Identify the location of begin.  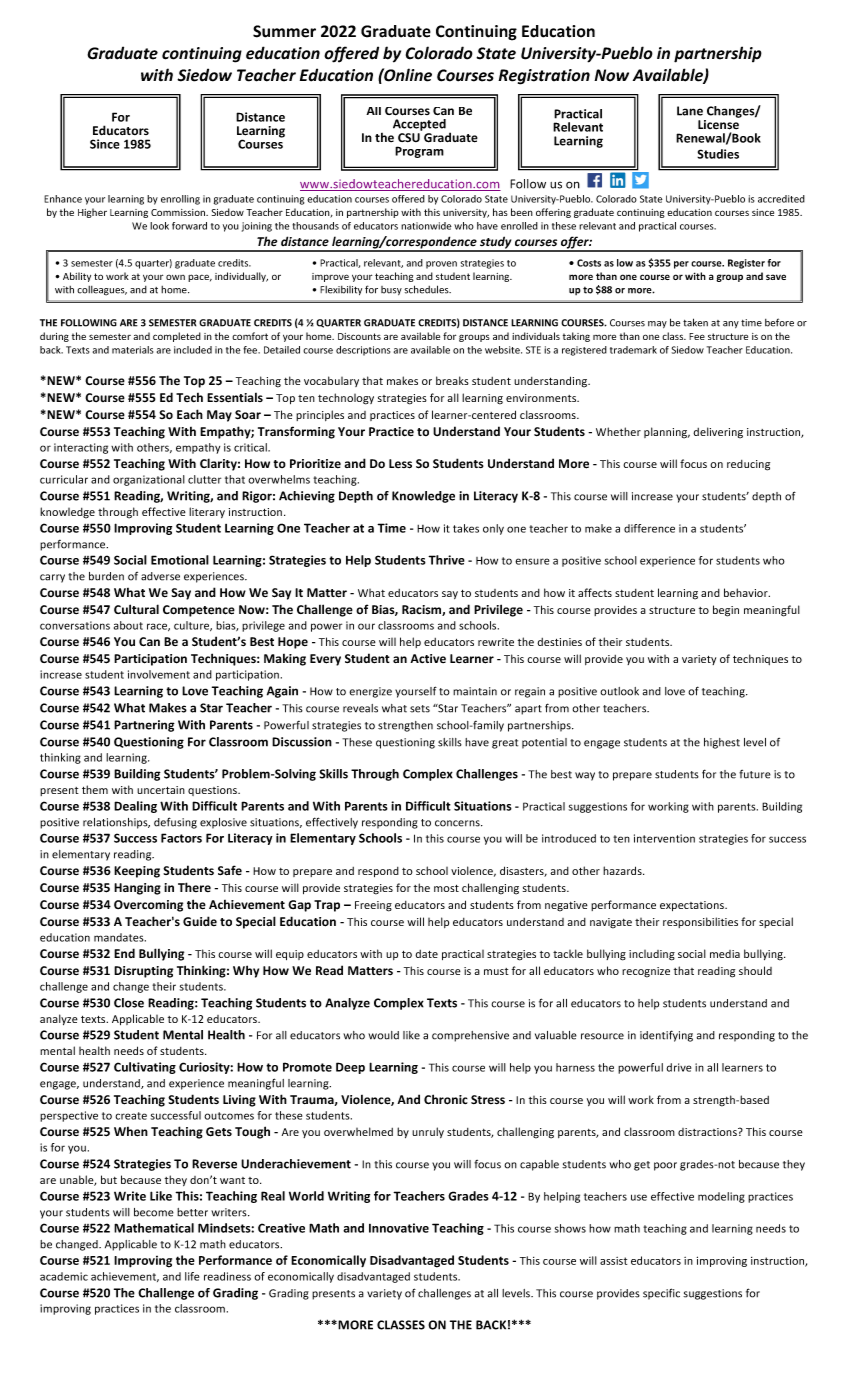
(726, 611).
